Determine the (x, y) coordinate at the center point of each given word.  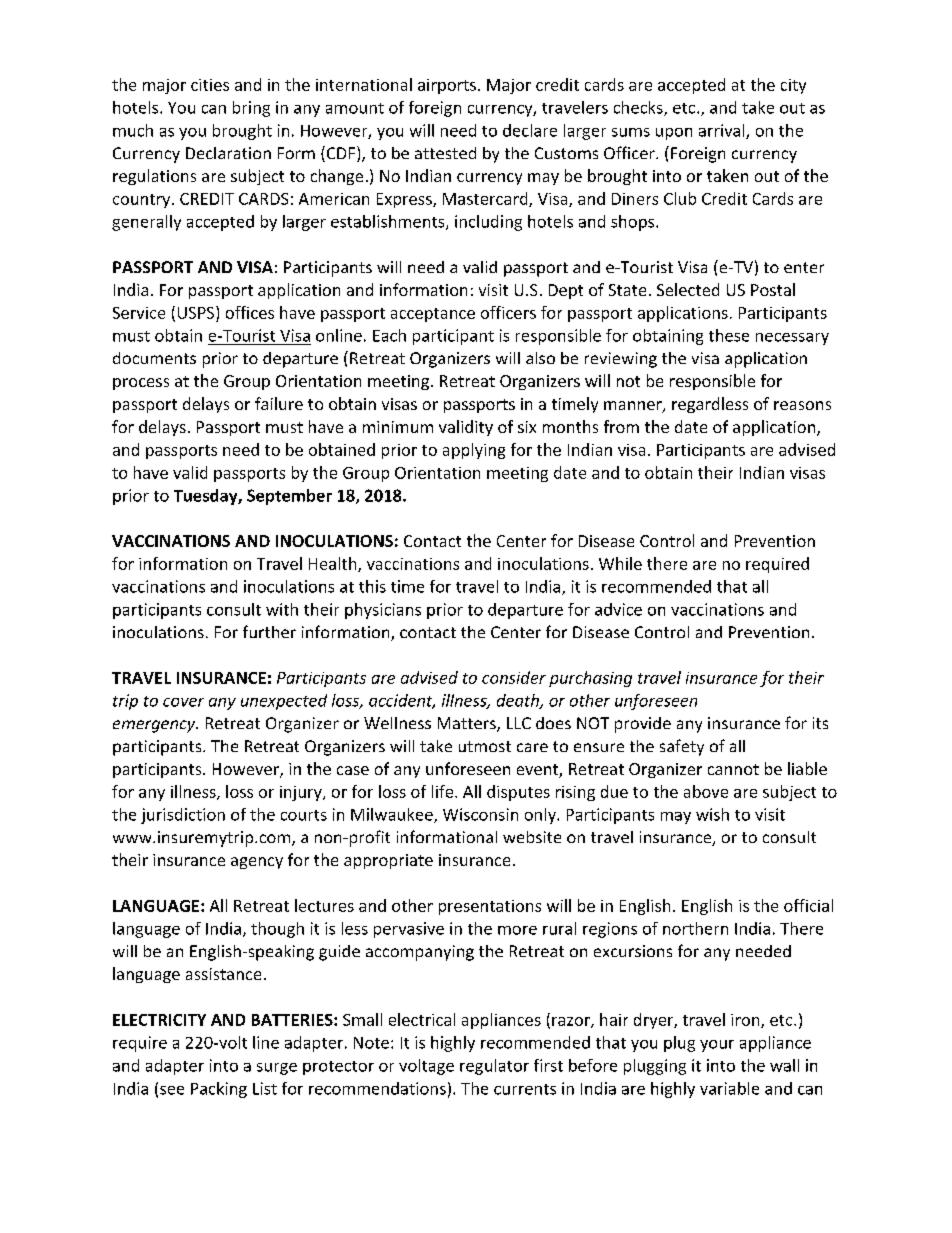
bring (251, 109)
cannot (733, 769)
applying (474, 451)
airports (447, 86)
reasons (802, 405)
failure (279, 403)
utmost (485, 746)
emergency (155, 726)
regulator (494, 1067)
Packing (219, 1090)
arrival (723, 131)
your (717, 1046)
